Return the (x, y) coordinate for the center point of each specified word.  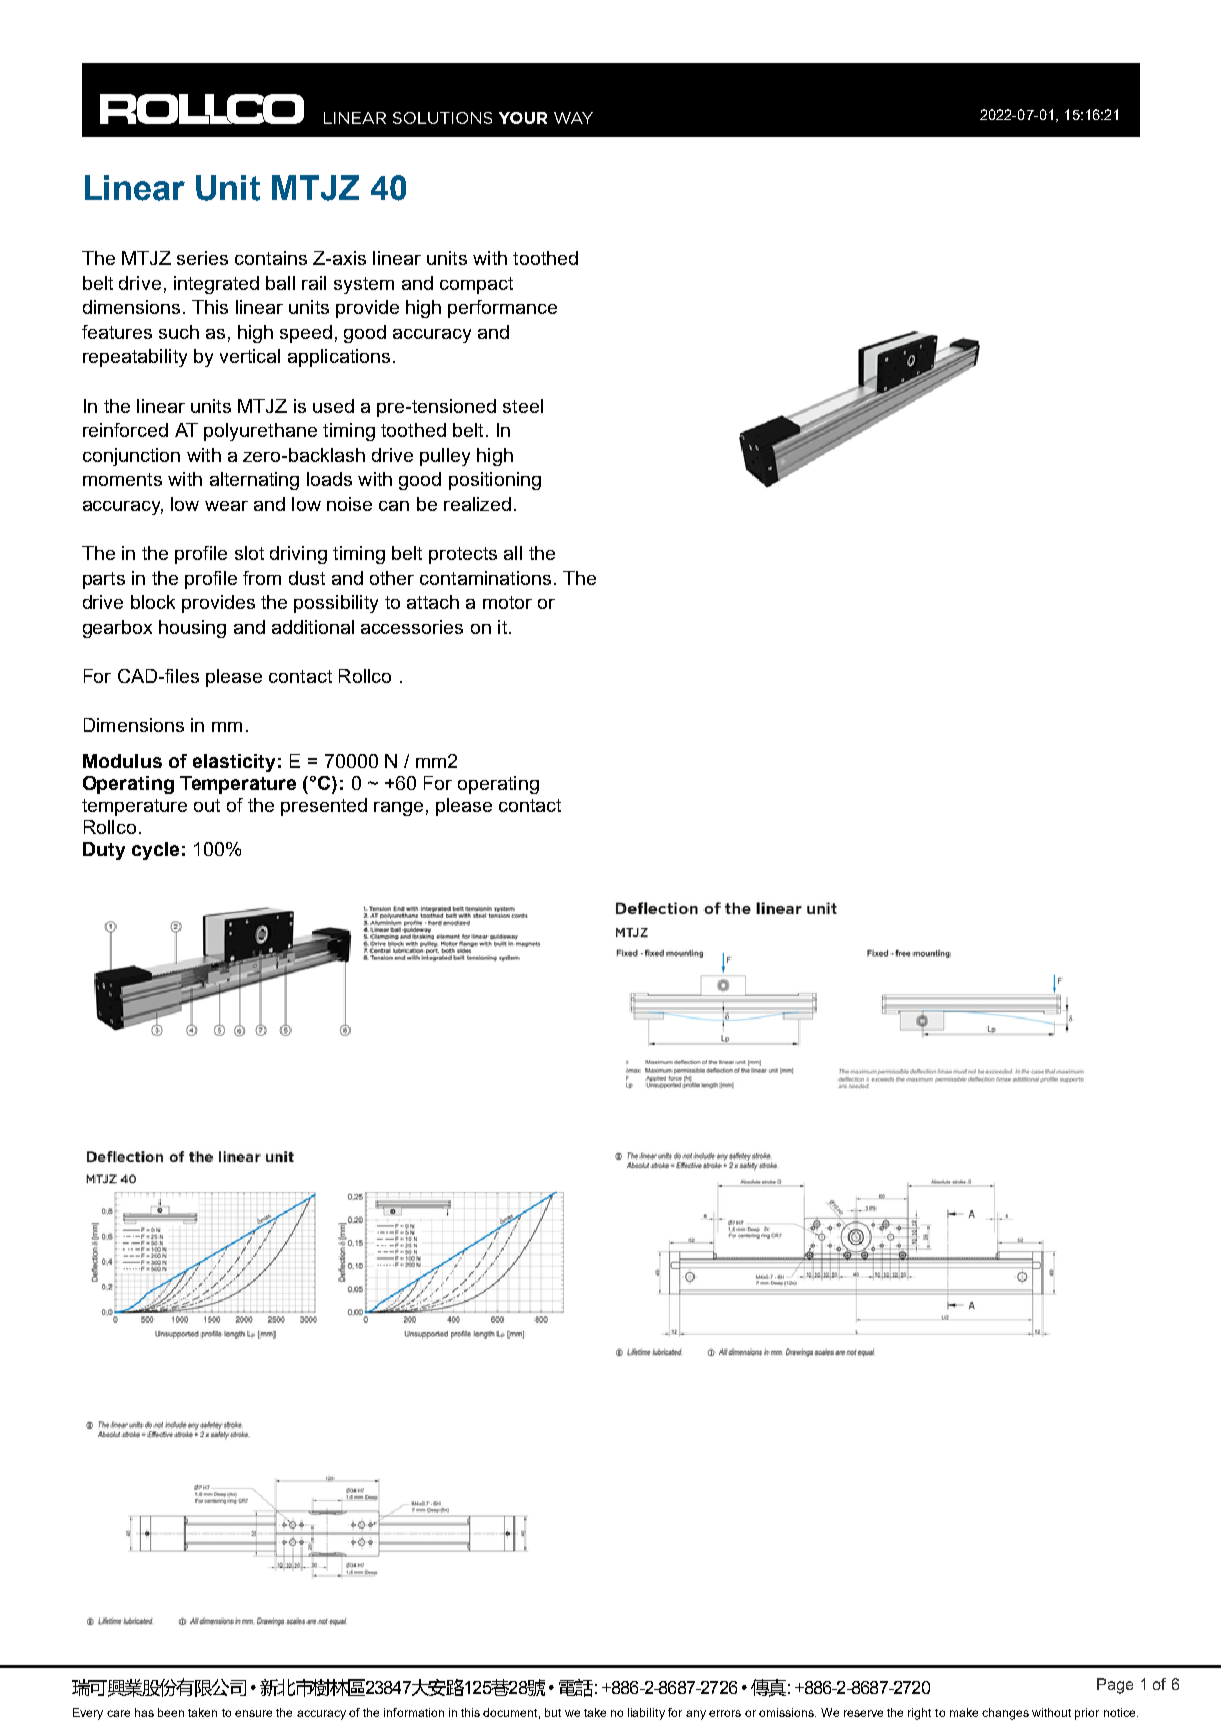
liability (646, 1714)
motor (507, 602)
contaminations (485, 578)
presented (324, 807)
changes (1005, 1714)
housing (192, 629)
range (398, 809)
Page (1115, 1686)
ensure (253, 1713)
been (171, 1712)
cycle (155, 851)
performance (502, 309)
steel (523, 406)
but (553, 1712)
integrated (216, 285)
